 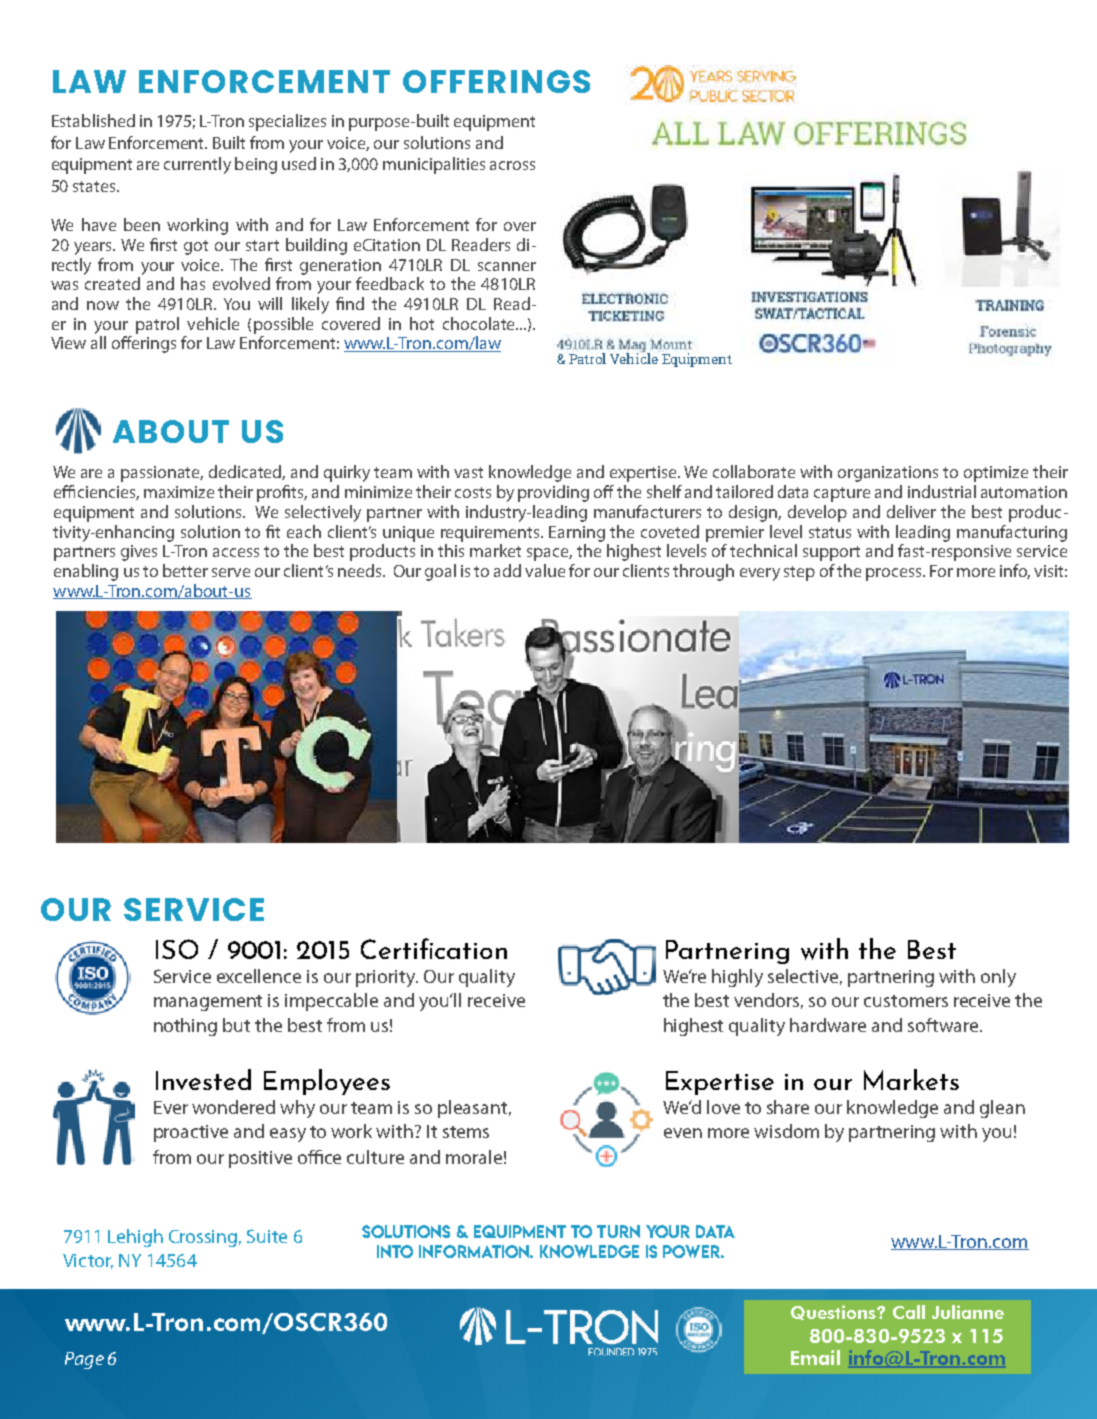 I want to click on value, so click(x=545, y=570).
